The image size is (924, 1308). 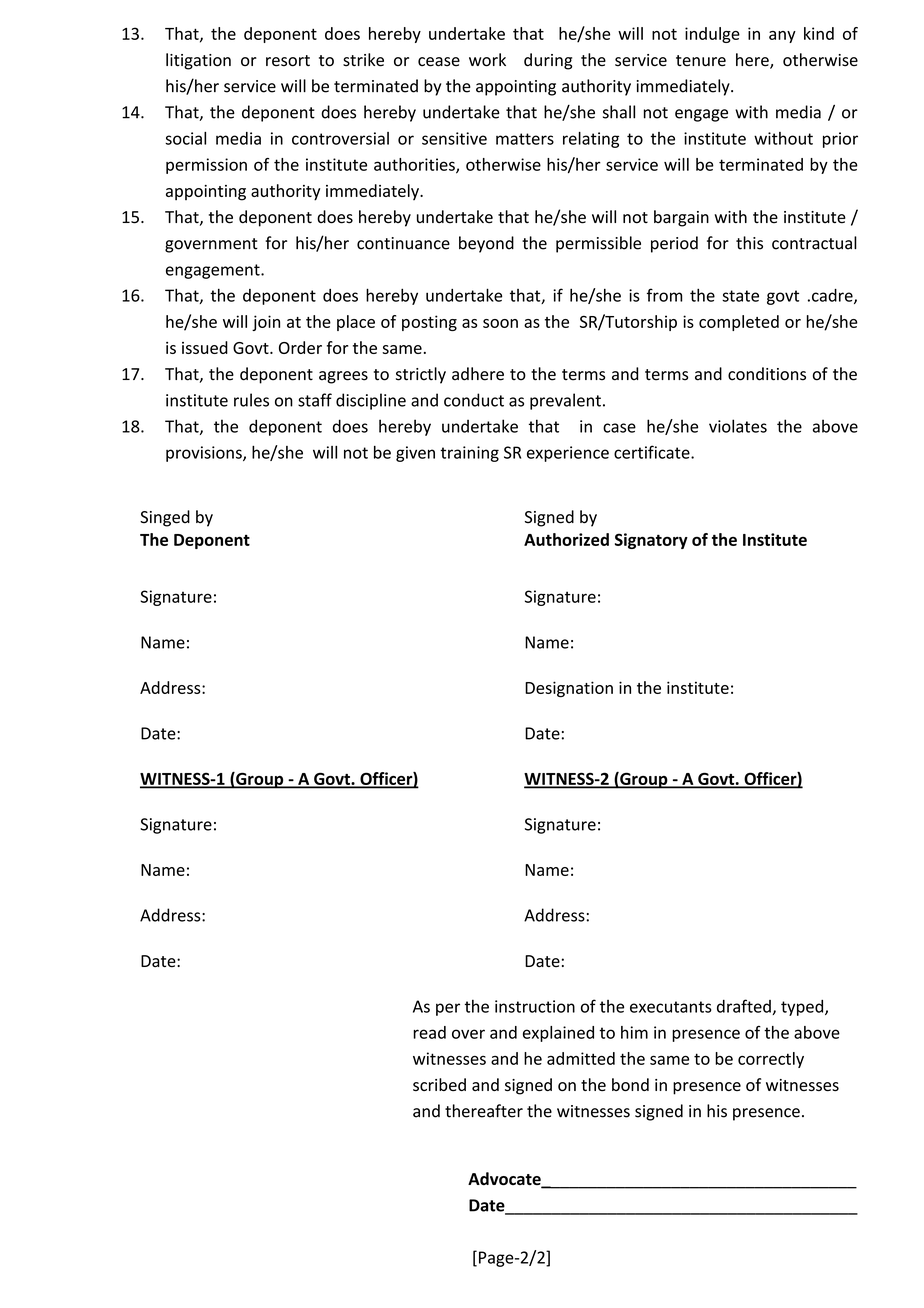 I want to click on read, so click(x=429, y=1032).
